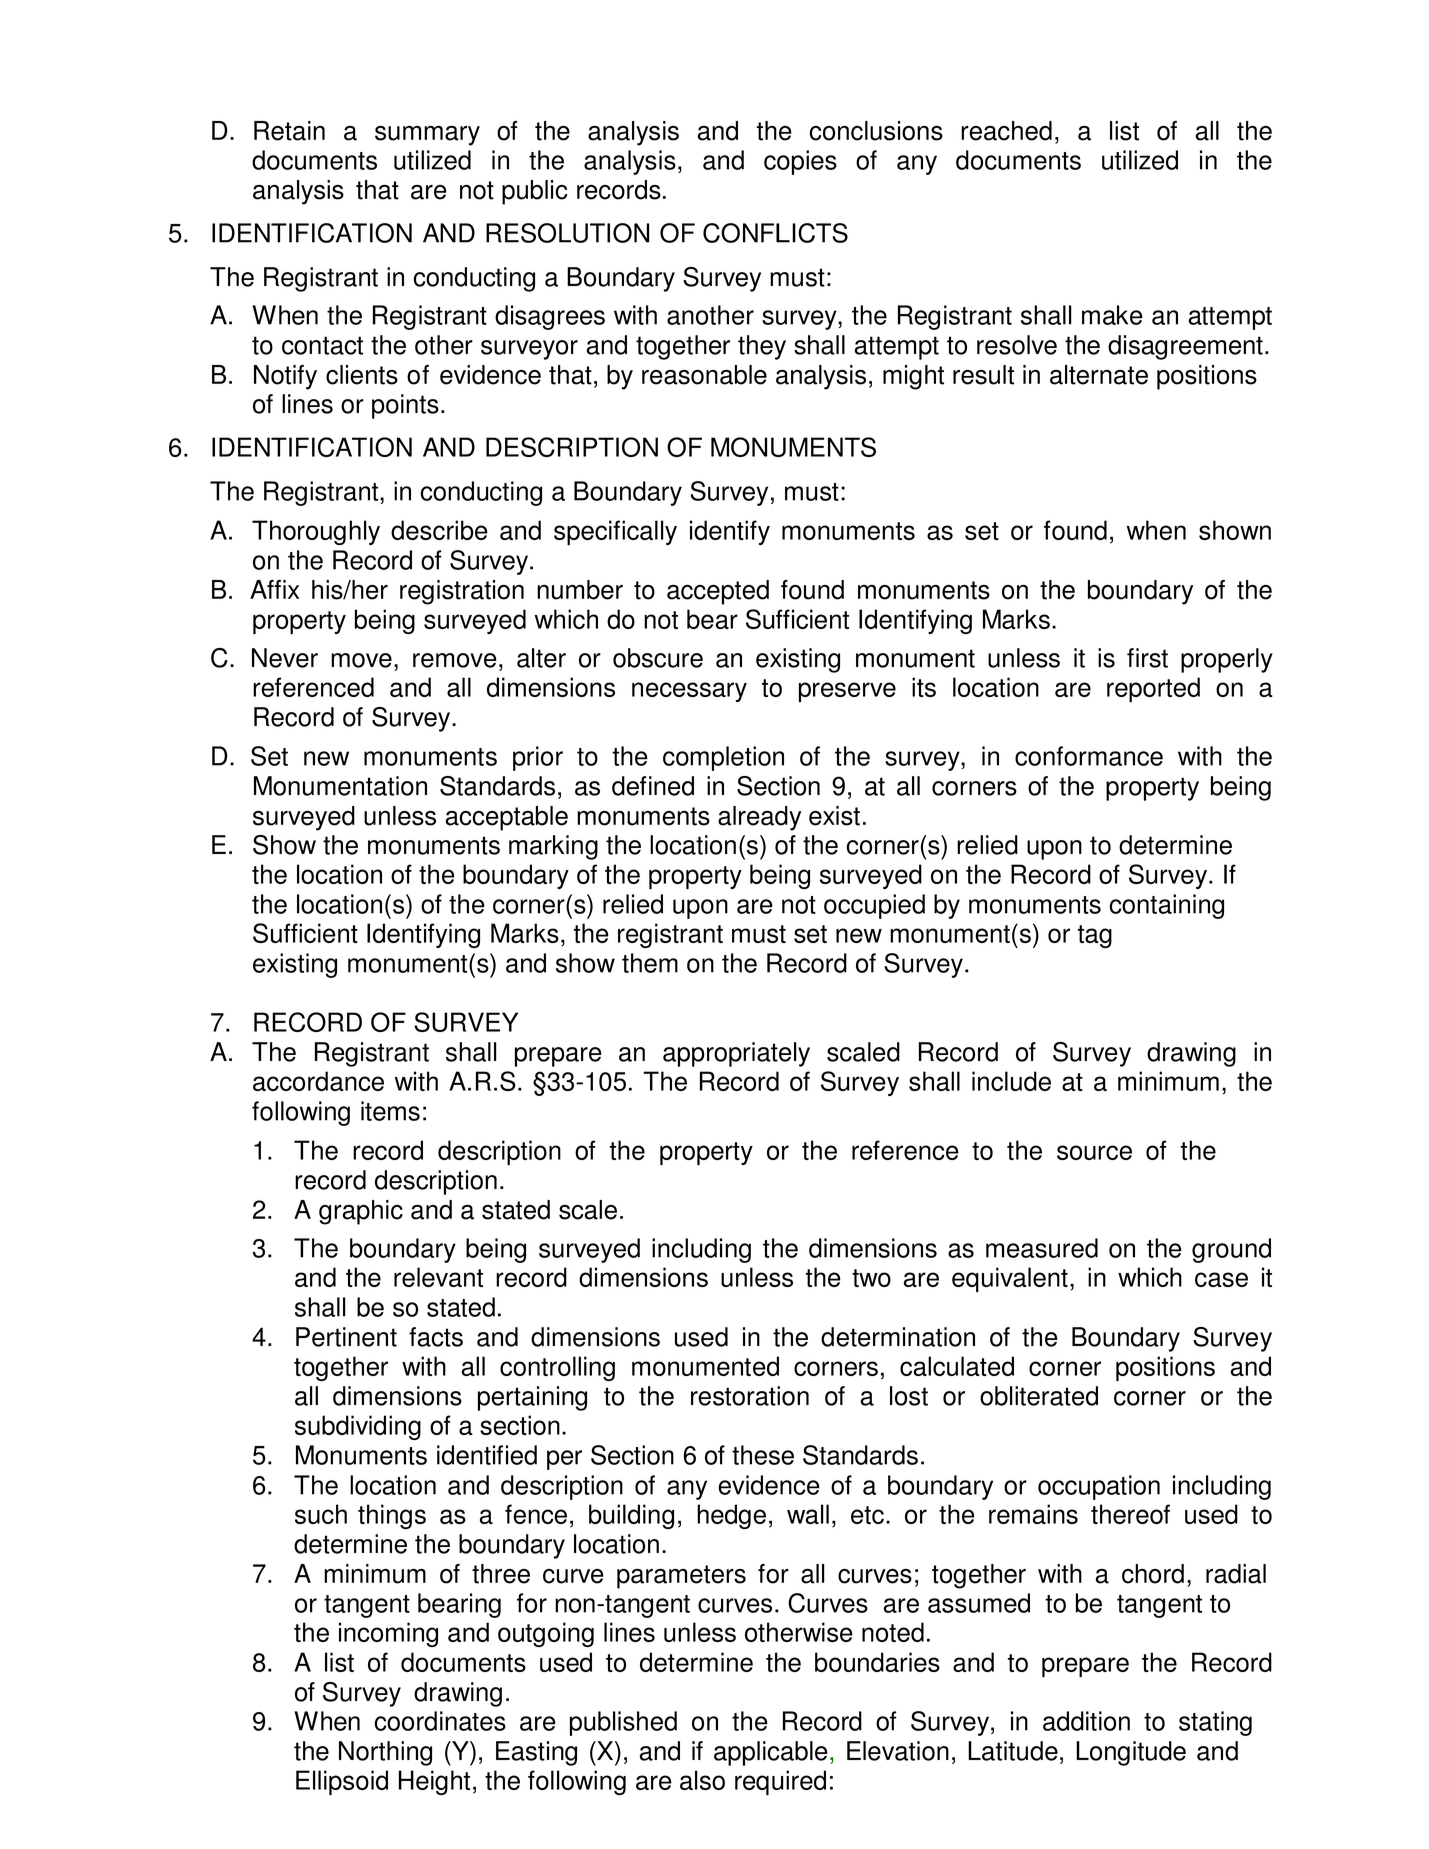  I want to click on applicable, so click(771, 1753).
